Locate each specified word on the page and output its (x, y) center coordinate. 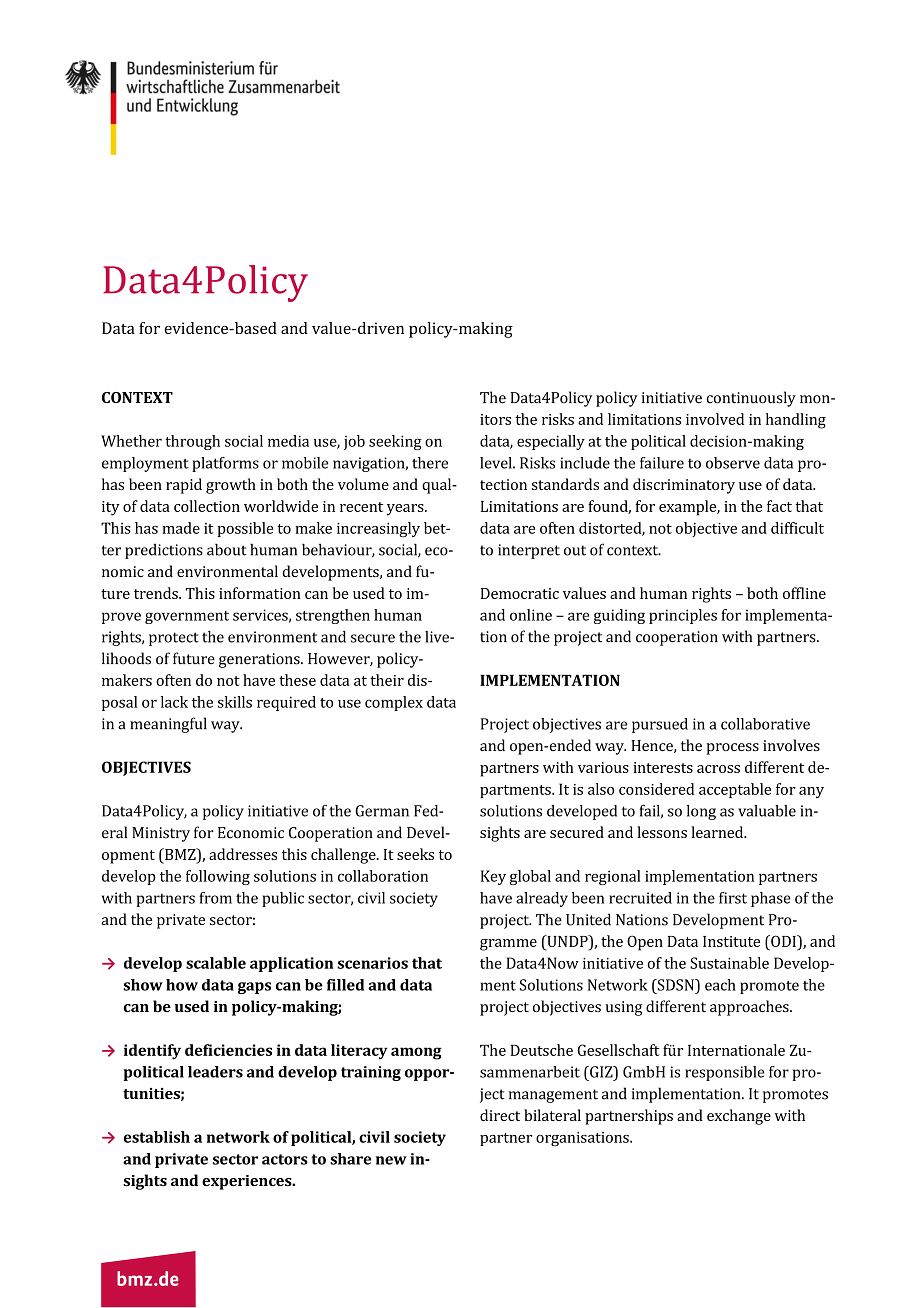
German (382, 811)
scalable (216, 963)
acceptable (735, 790)
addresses (243, 854)
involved (715, 419)
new (391, 1160)
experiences (248, 1182)
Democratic (520, 593)
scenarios (372, 963)
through (192, 442)
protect (174, 639)
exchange (739, 1117)
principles (683, 616)
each (720, 985)
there (430, 463)
